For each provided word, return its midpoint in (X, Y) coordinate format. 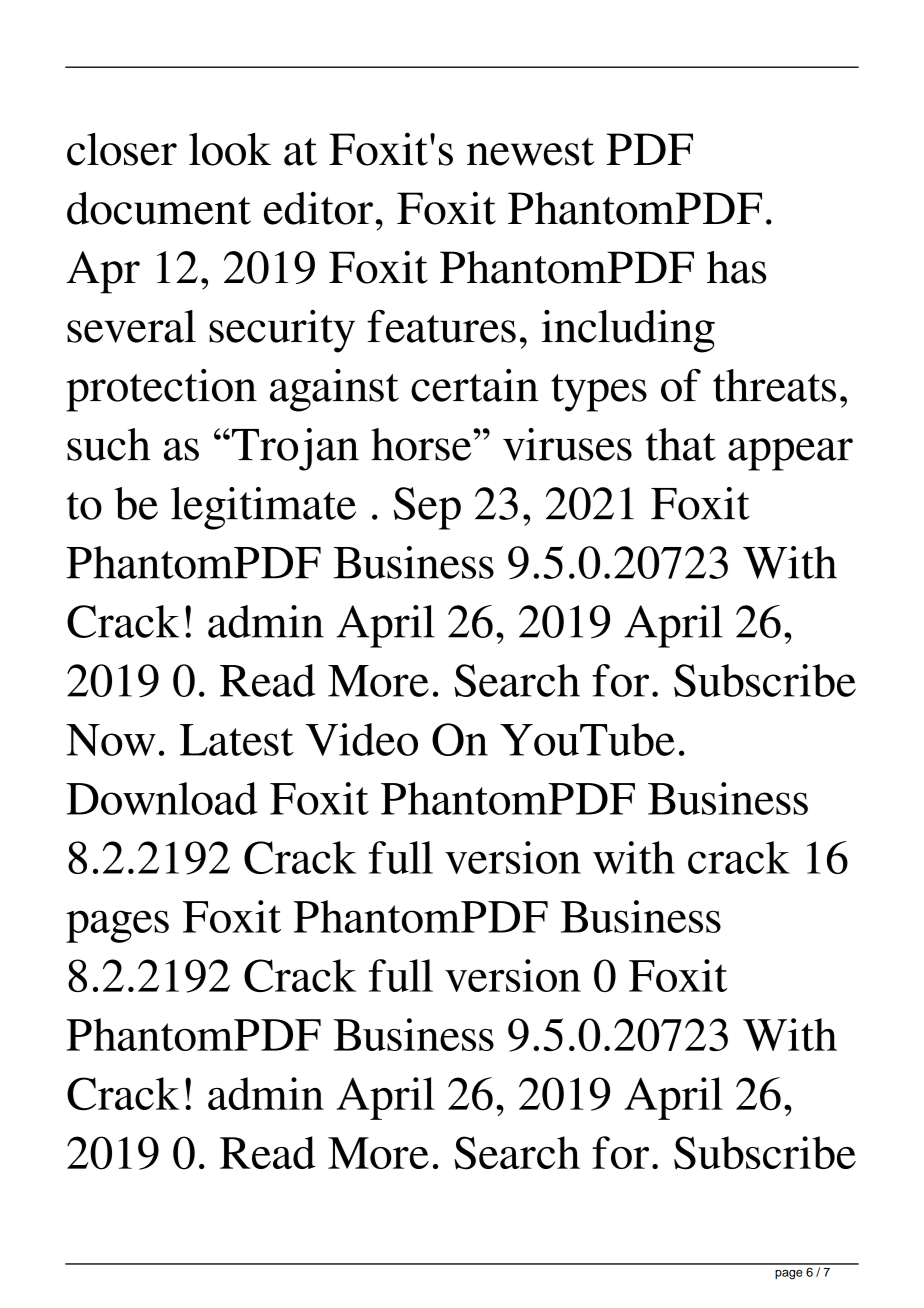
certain (475, 385)
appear (790, 454)
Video (362, 739)
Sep (427, 508)
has (737, 267)
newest (530, 152)
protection (161, 390)
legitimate (263, 508)
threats (774, 385)
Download (161, 798)
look (230, 149)
